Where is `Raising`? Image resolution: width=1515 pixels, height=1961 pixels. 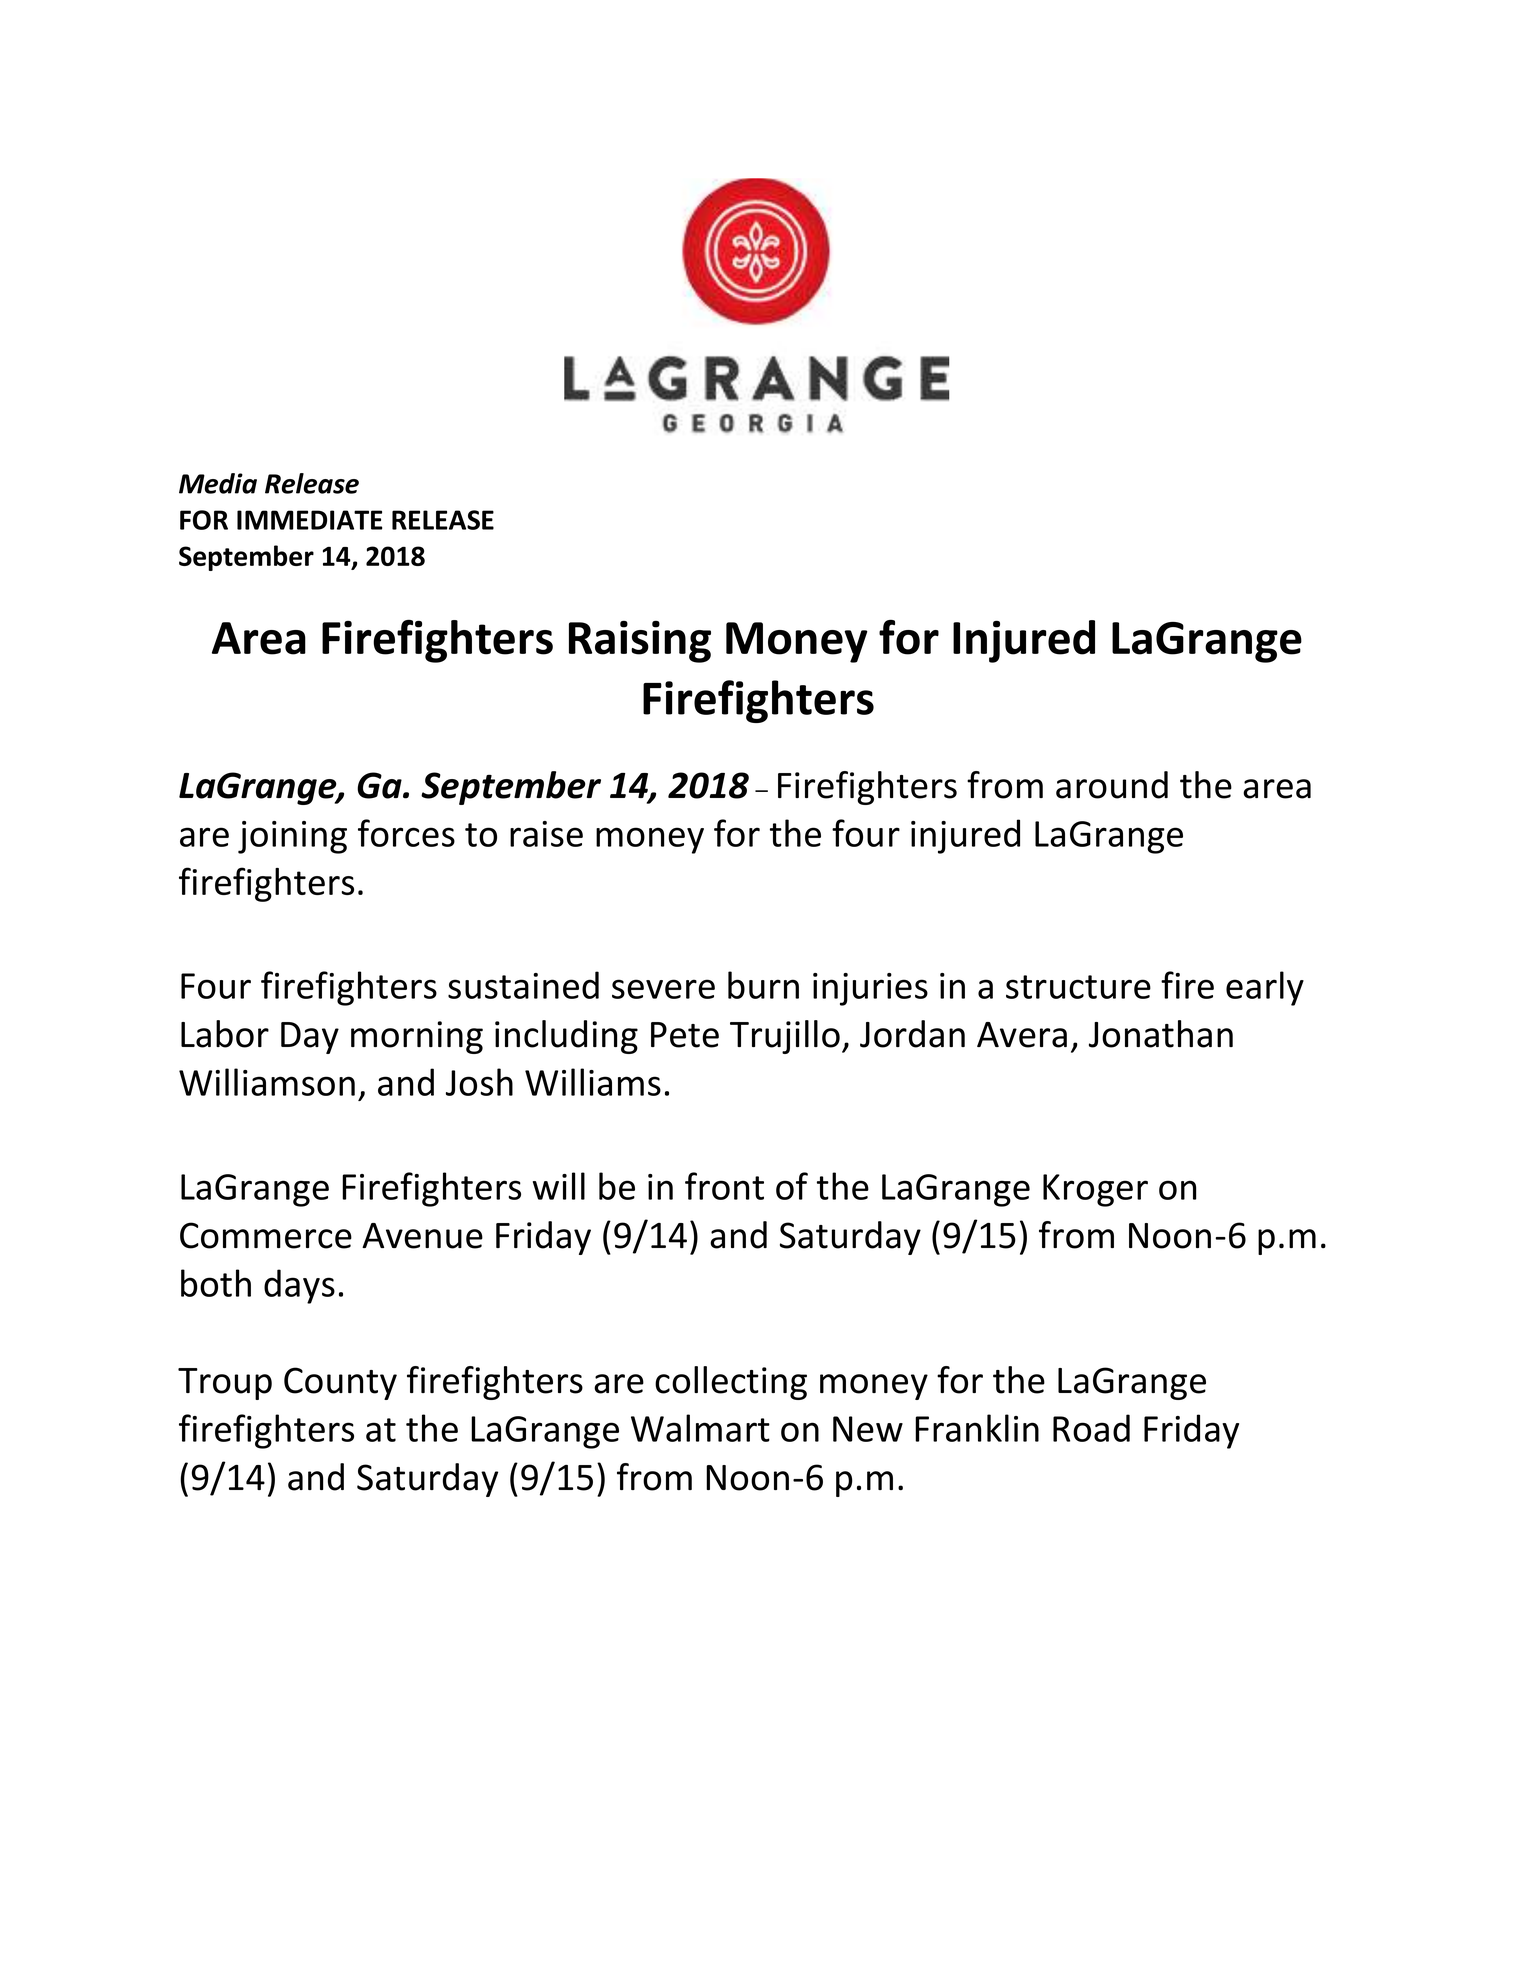 Raising is located at coordinates (640, 642).
